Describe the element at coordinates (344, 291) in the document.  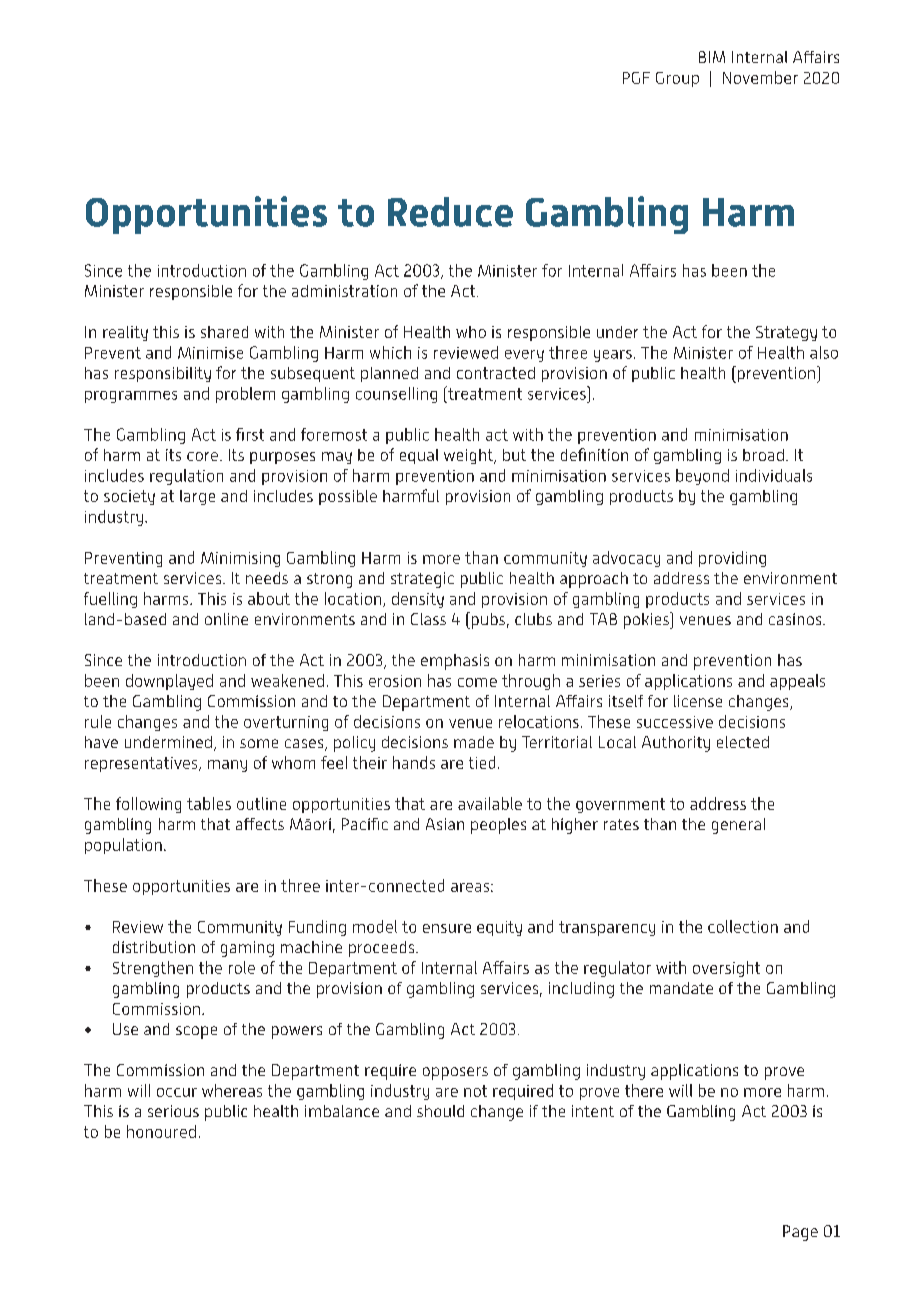
I see `administration` at that location.
